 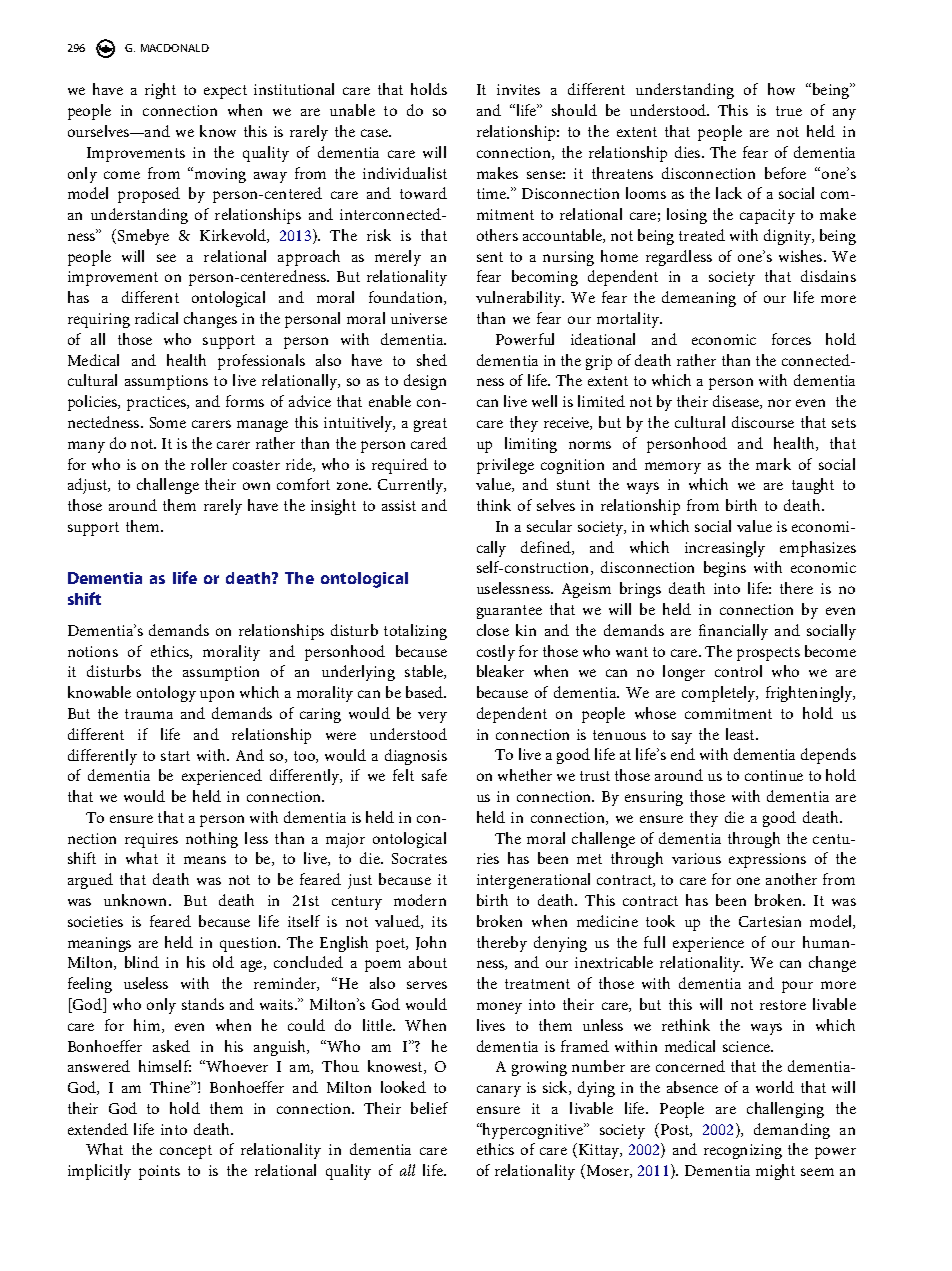 I want to click on invites, so click(x=518, y=89).
